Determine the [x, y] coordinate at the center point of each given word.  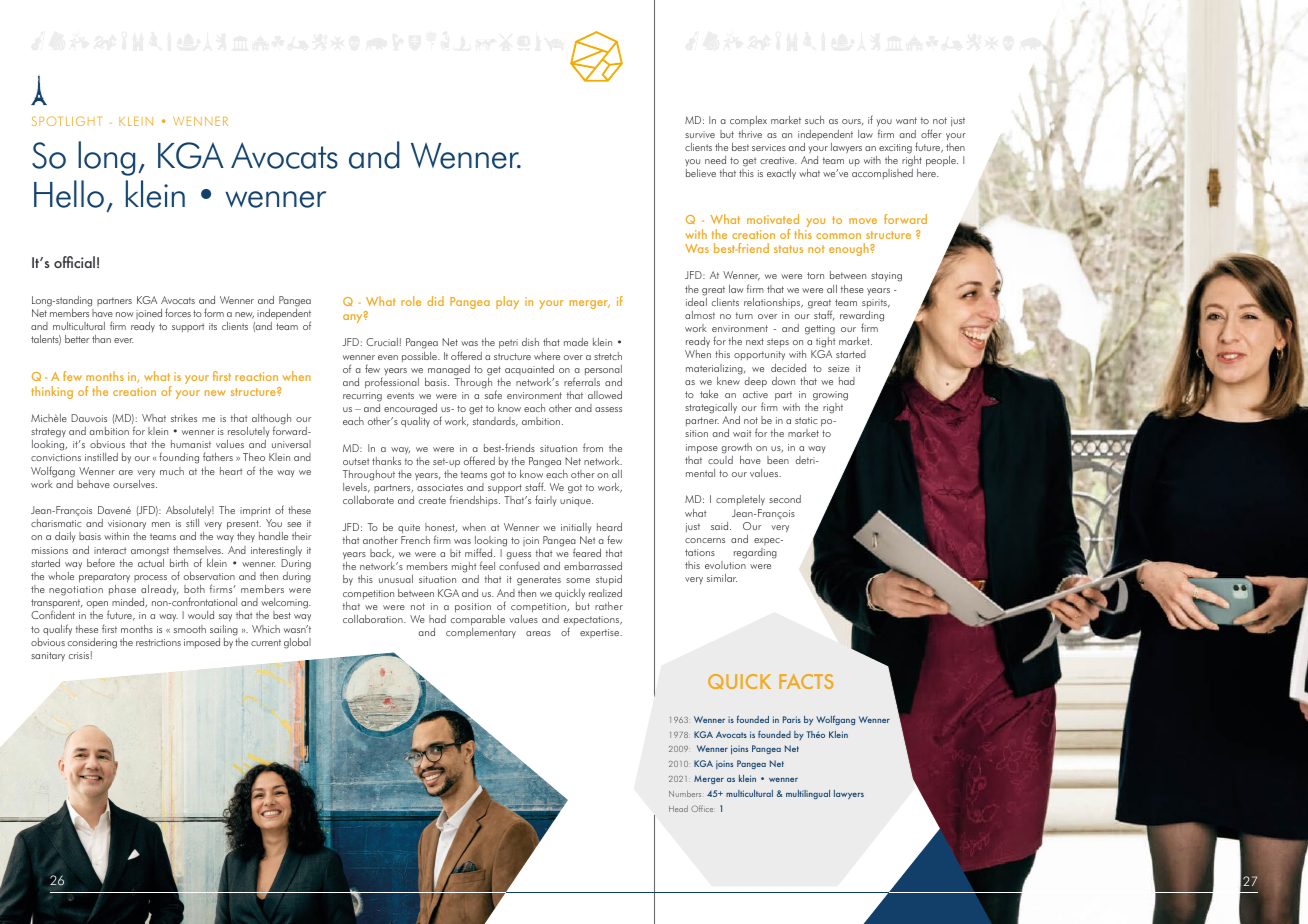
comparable [478, 620]
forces [178, 312]
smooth [190, 629]
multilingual [808, 794]
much [172, 471]
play [507, 302]
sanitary [48, 657]
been [778, 460]
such [814, 120]
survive [700, 134]
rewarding [862, 317]
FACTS [806, 681]
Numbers [685, 793]
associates [440, 487]
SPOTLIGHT [66, 121]
